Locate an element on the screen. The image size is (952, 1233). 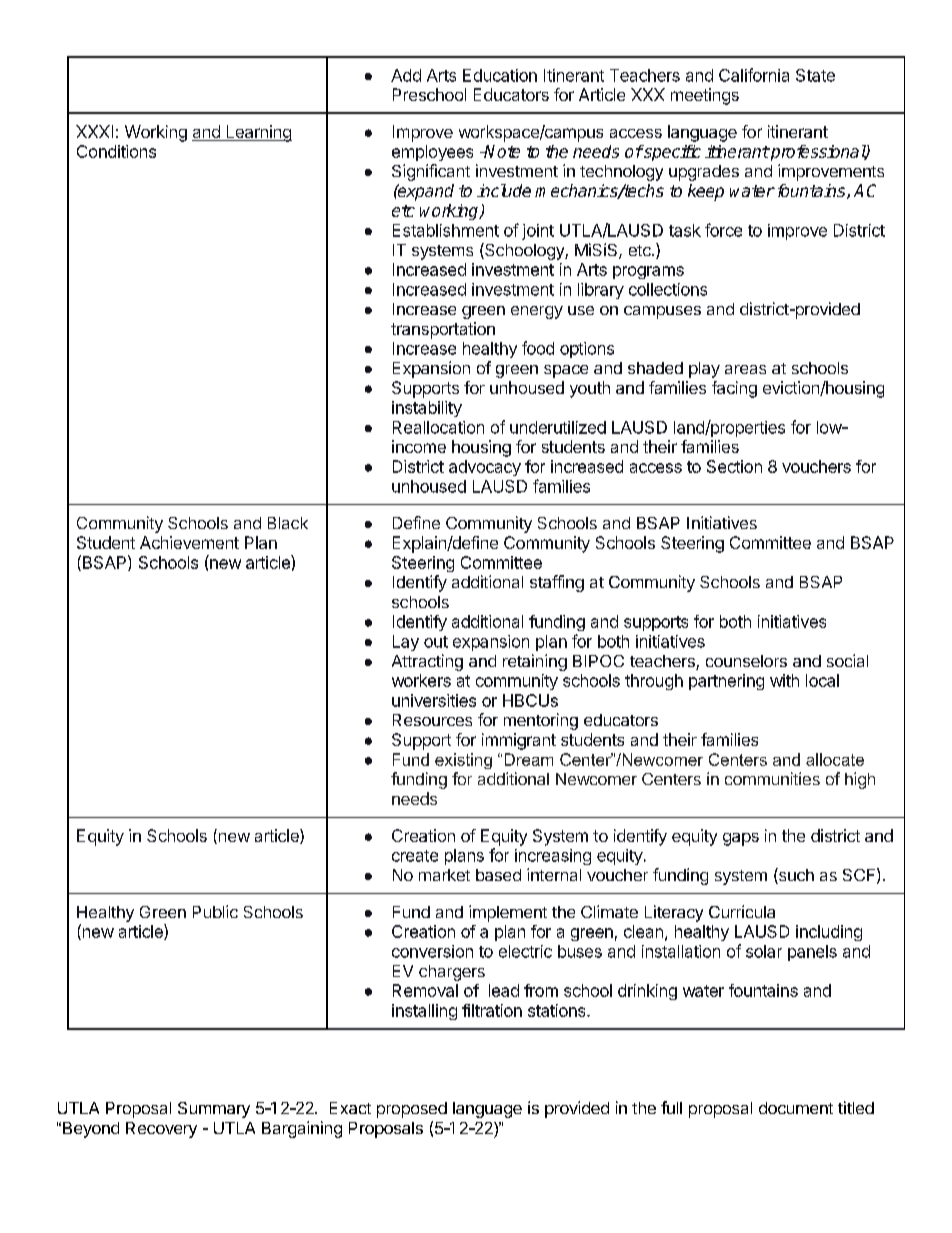
Curricula is located at coordinates (742, 911).
